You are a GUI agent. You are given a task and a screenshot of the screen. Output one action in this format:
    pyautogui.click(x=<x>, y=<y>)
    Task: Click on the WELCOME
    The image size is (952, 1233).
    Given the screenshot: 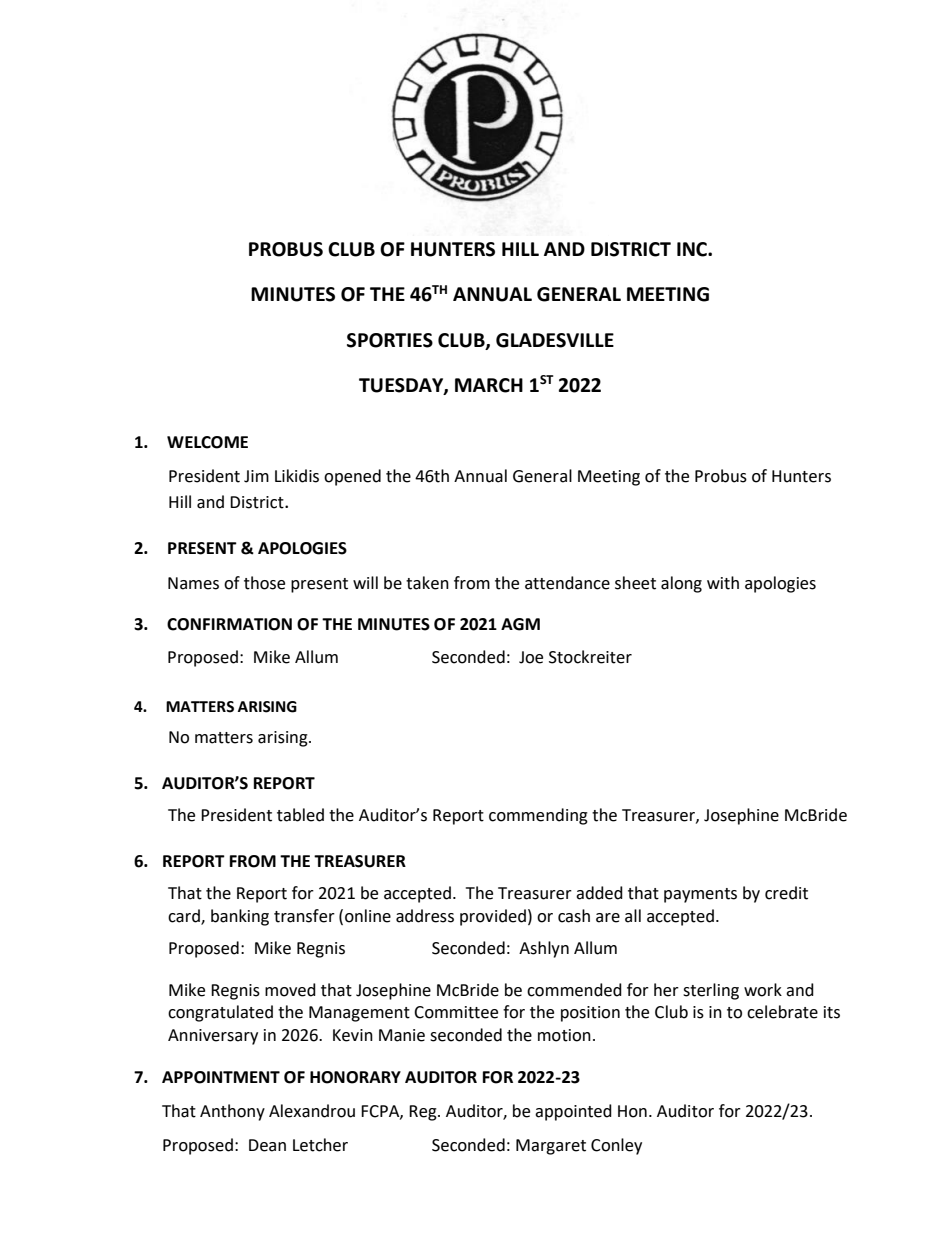 What is the action you would take?
    pyautogui.click(x=207, y=442)
